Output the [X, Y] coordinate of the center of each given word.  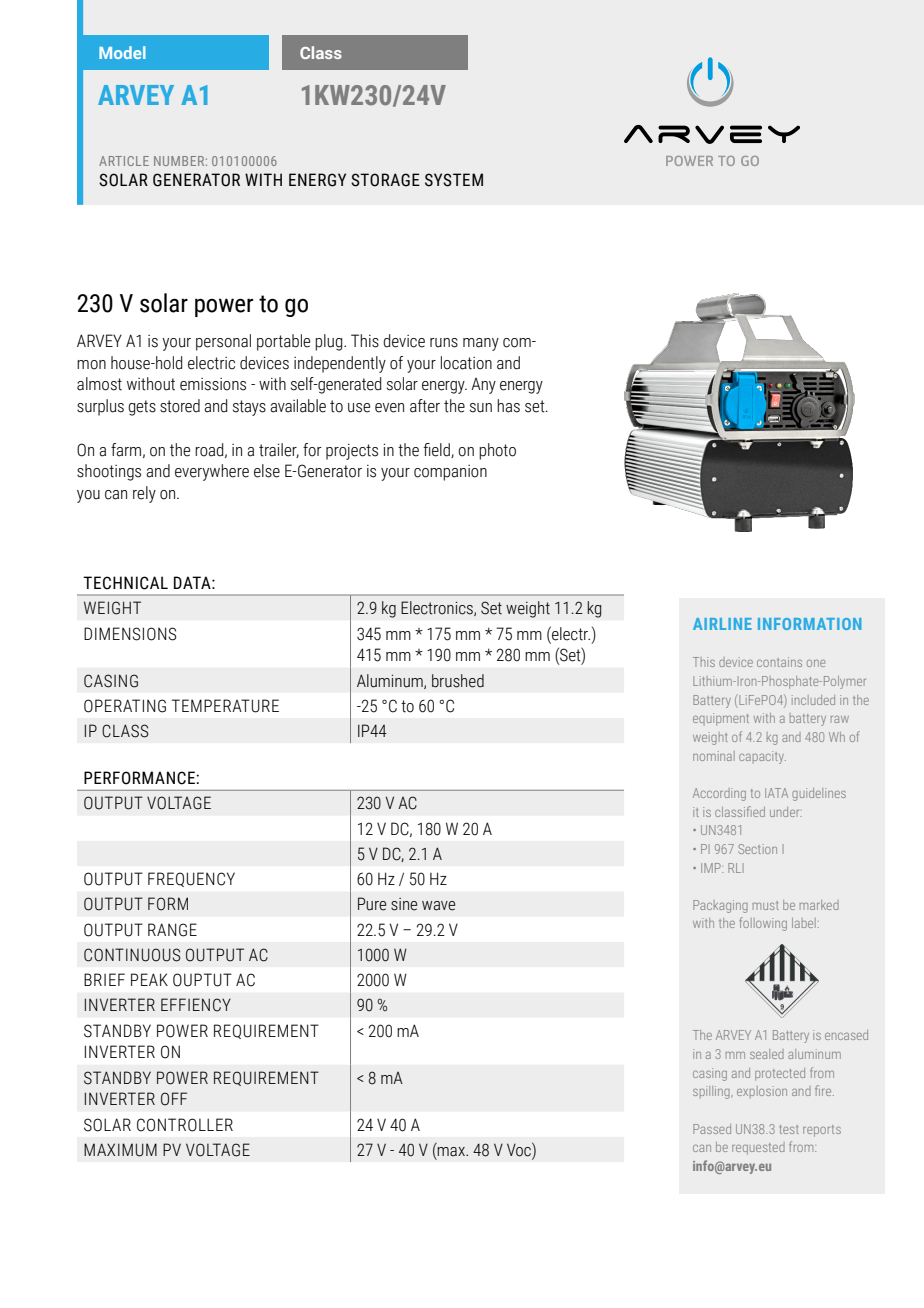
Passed [712, 1129]
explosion [762, 1092]
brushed [458, 681]
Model [122, 52]
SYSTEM [454, 180]
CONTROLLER [185, 1125]
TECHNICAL [125, 583]
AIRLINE [722, 624]
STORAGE [385, 180]
